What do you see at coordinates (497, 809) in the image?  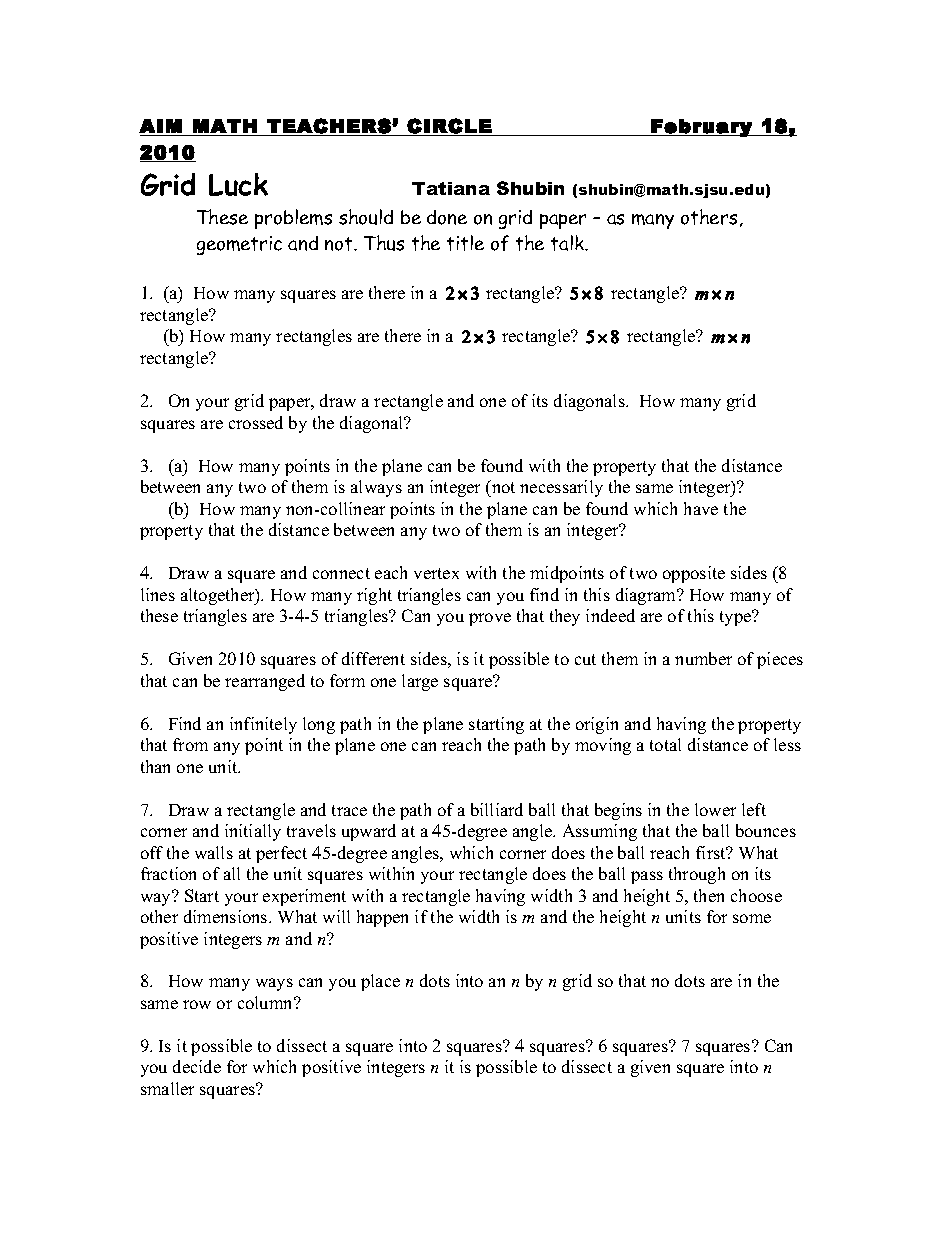 I see `billiard` at bounding box center [497, 809].
